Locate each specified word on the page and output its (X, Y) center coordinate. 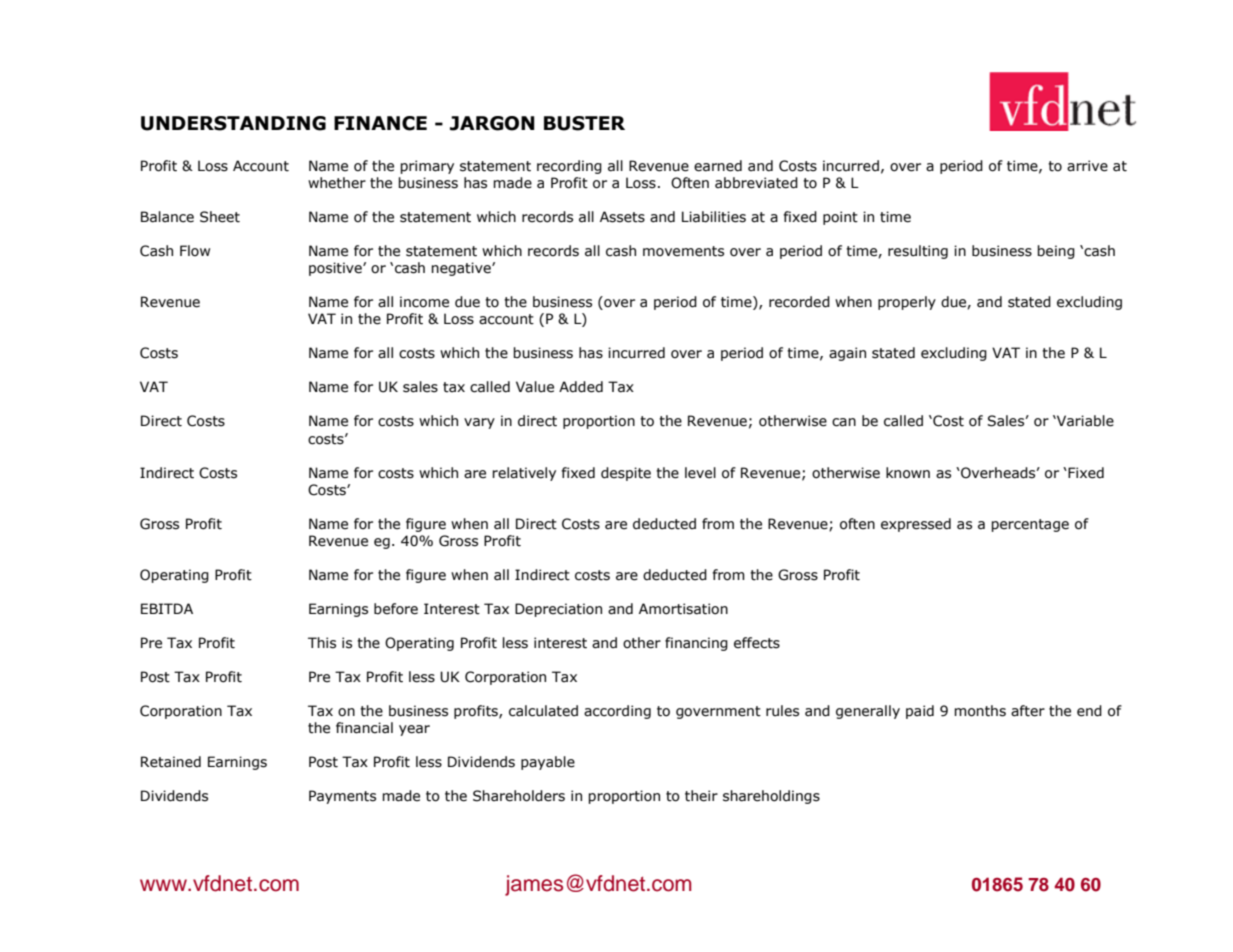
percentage (1030, 525)
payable (548, 763)
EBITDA (167, 608)
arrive (1087, 166)
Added (581, 387)
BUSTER (584, 123)
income (424, 302)
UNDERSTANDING (233, 123)
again (847, 354)
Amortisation (683, 609)
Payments (342, 797)
